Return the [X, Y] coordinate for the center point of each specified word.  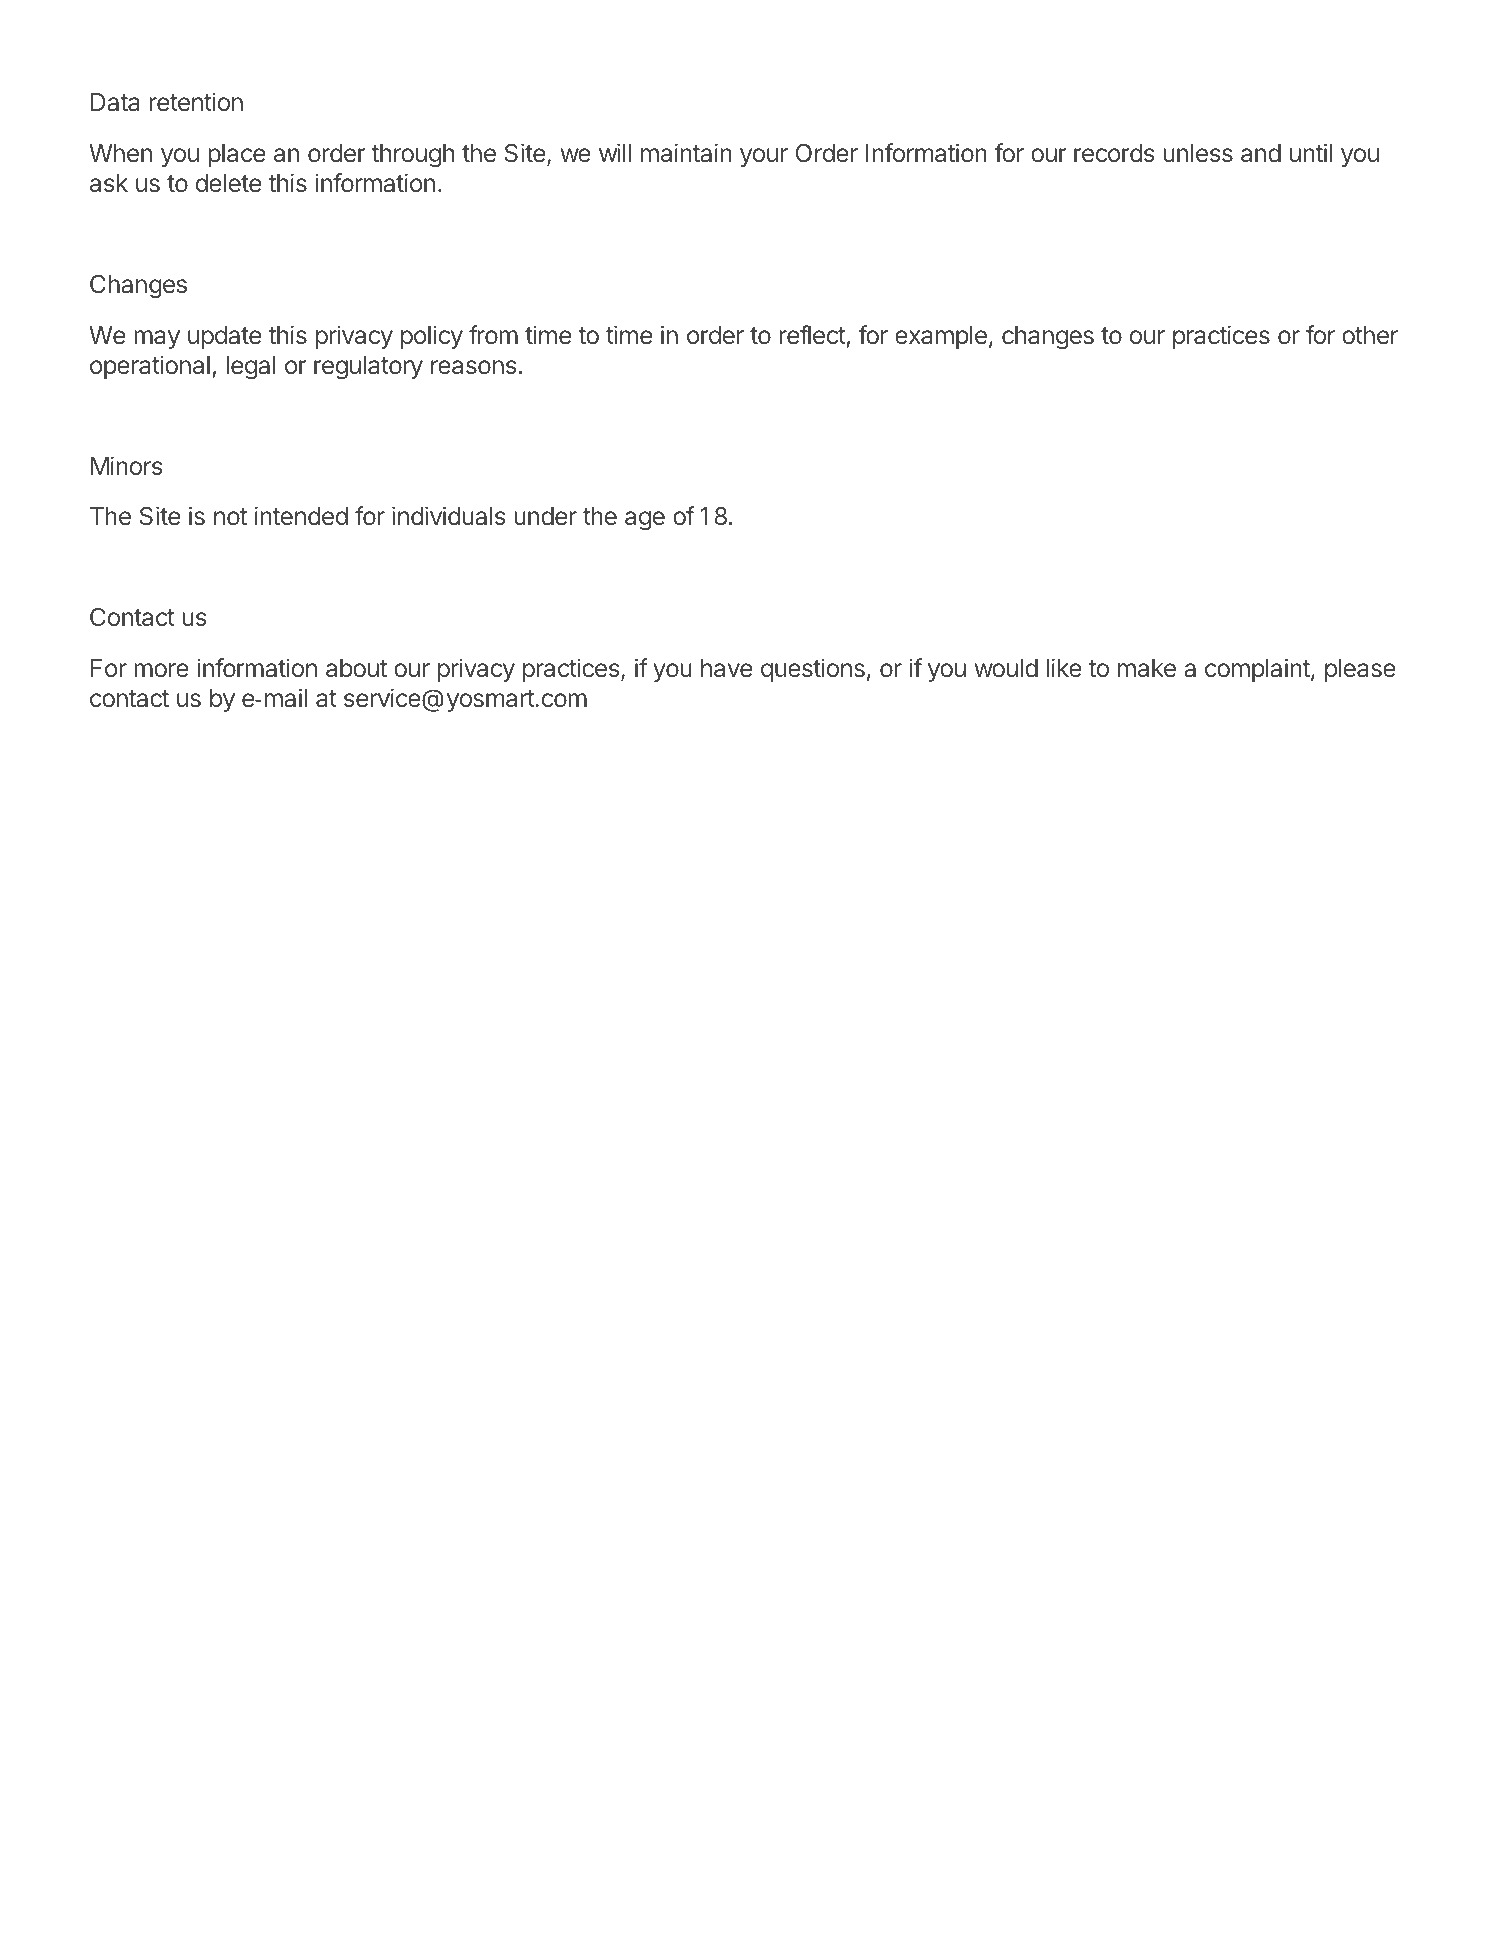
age [645, 521]
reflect [812, 335]
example [941, 337]
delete [228, 183]
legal [251, 368]
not [230, 516]
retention [196, 102]
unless [1198, 153]
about [356, 668]
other [1370, 335]
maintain [686, 153]
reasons [473, 367]
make [1147, 668]
